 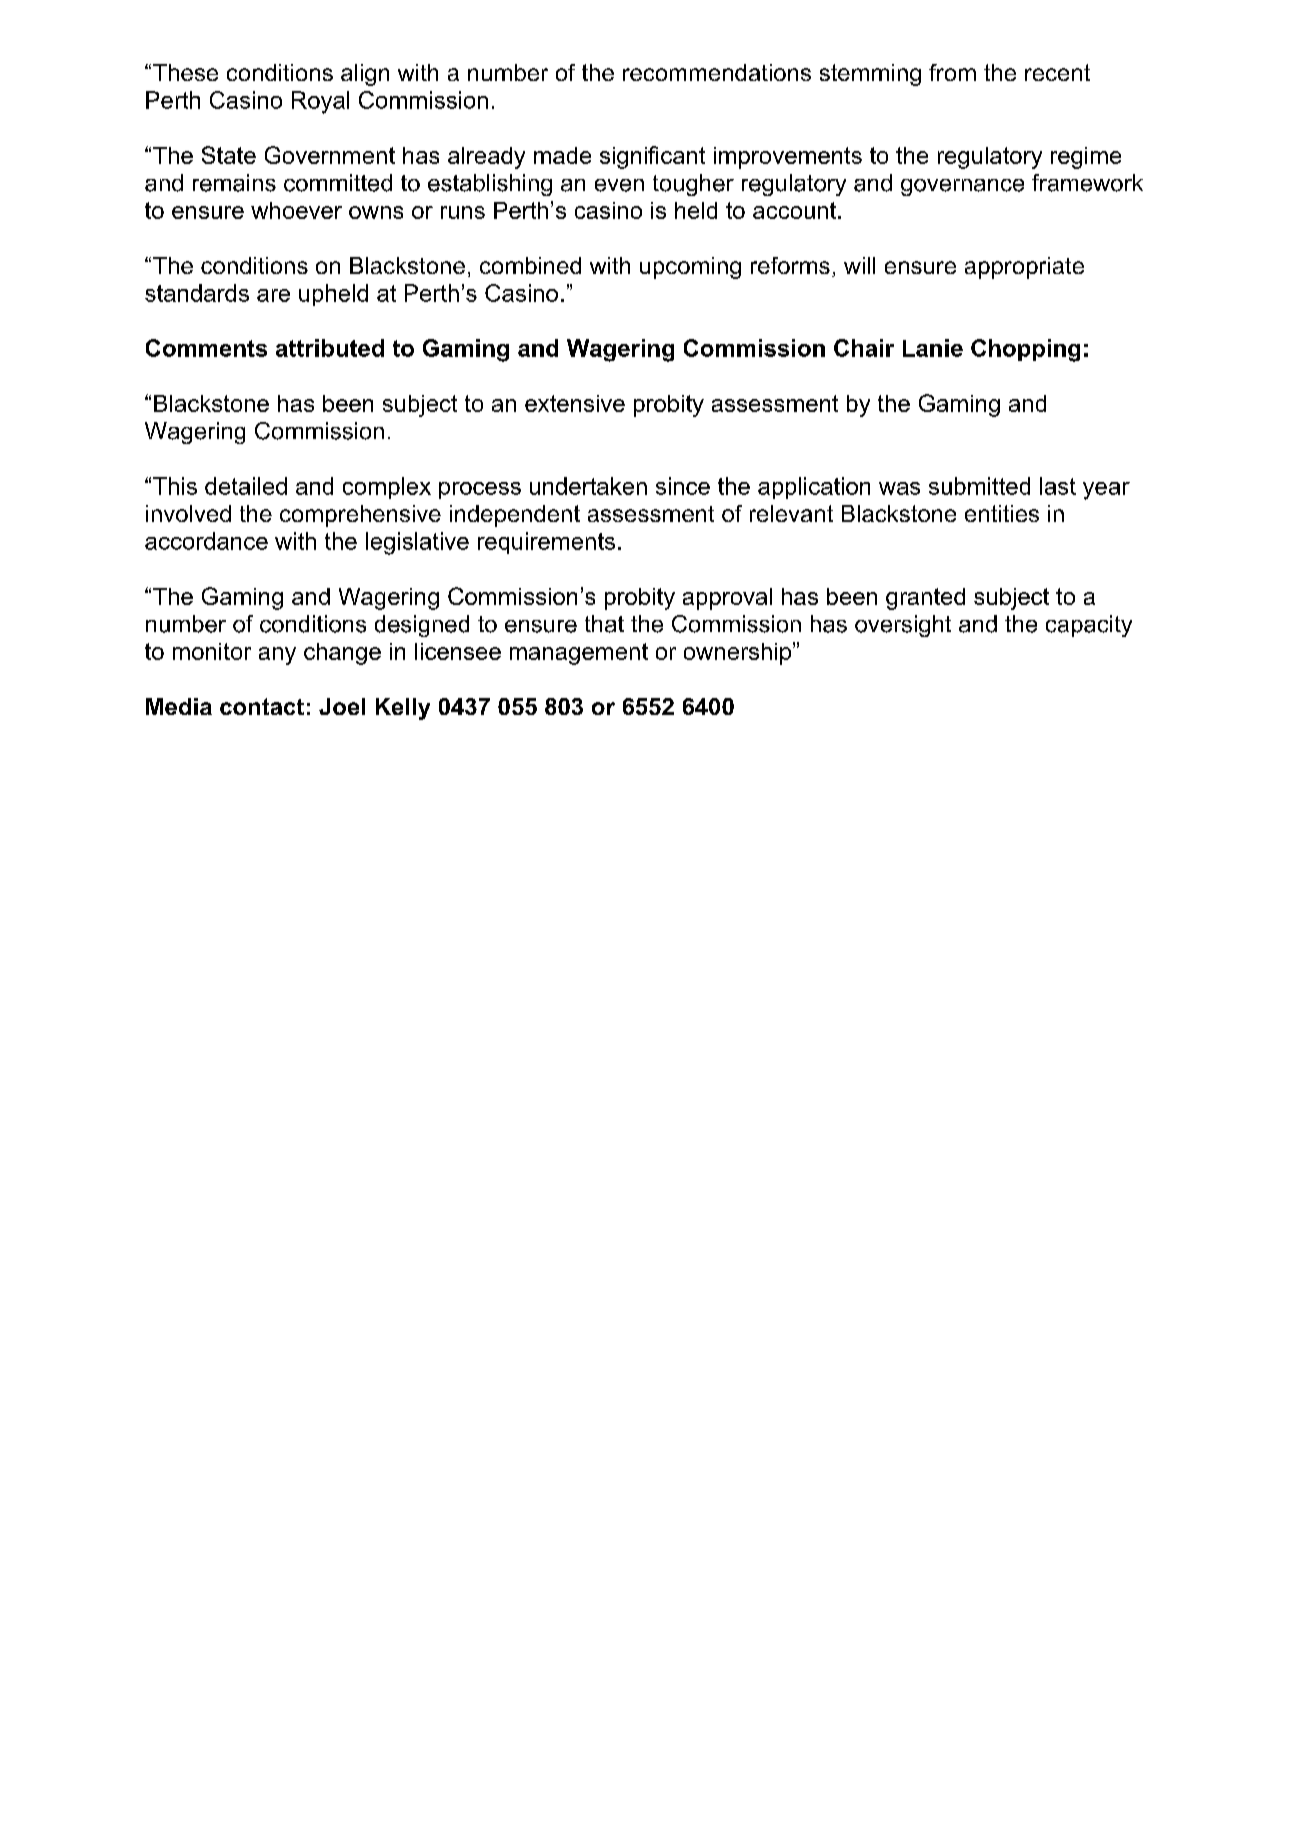 What do you see at coordinates (330, 348) in the screenshot?
I see `attributed` at bounding box center [330, 348].
